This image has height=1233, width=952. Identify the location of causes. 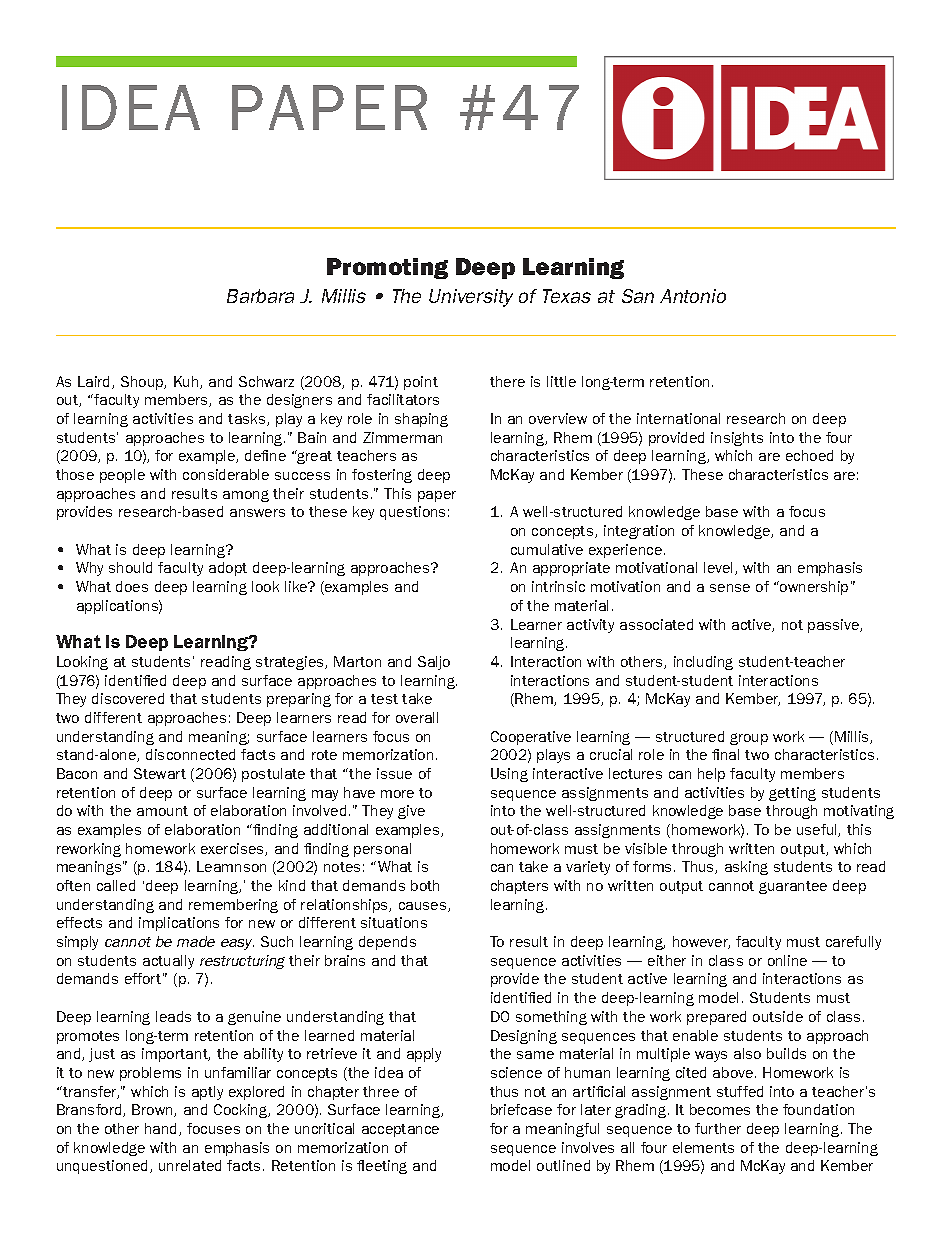
(424, 907).
